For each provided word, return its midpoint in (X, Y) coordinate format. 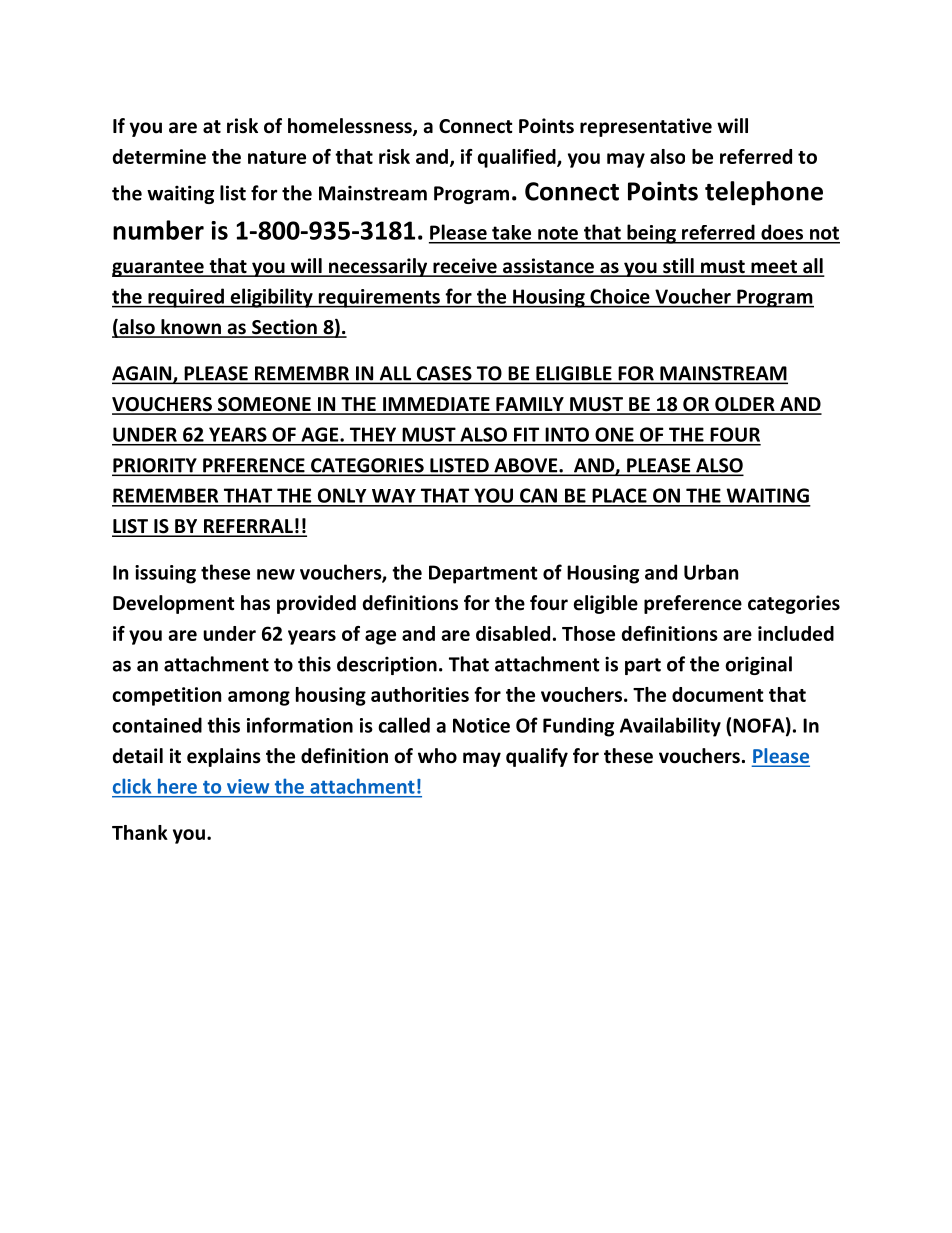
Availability (670, 727)
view (248, 786)
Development (174, 604)
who (437, 756)
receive (465, 267)
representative (646, 127)
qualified (518, 158)
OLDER (745, 405)
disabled (513, 633)
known (191, 328)
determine (159, 156)
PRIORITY (155, 466)
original (758, 665)
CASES (444, 374)
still (678, 267)
